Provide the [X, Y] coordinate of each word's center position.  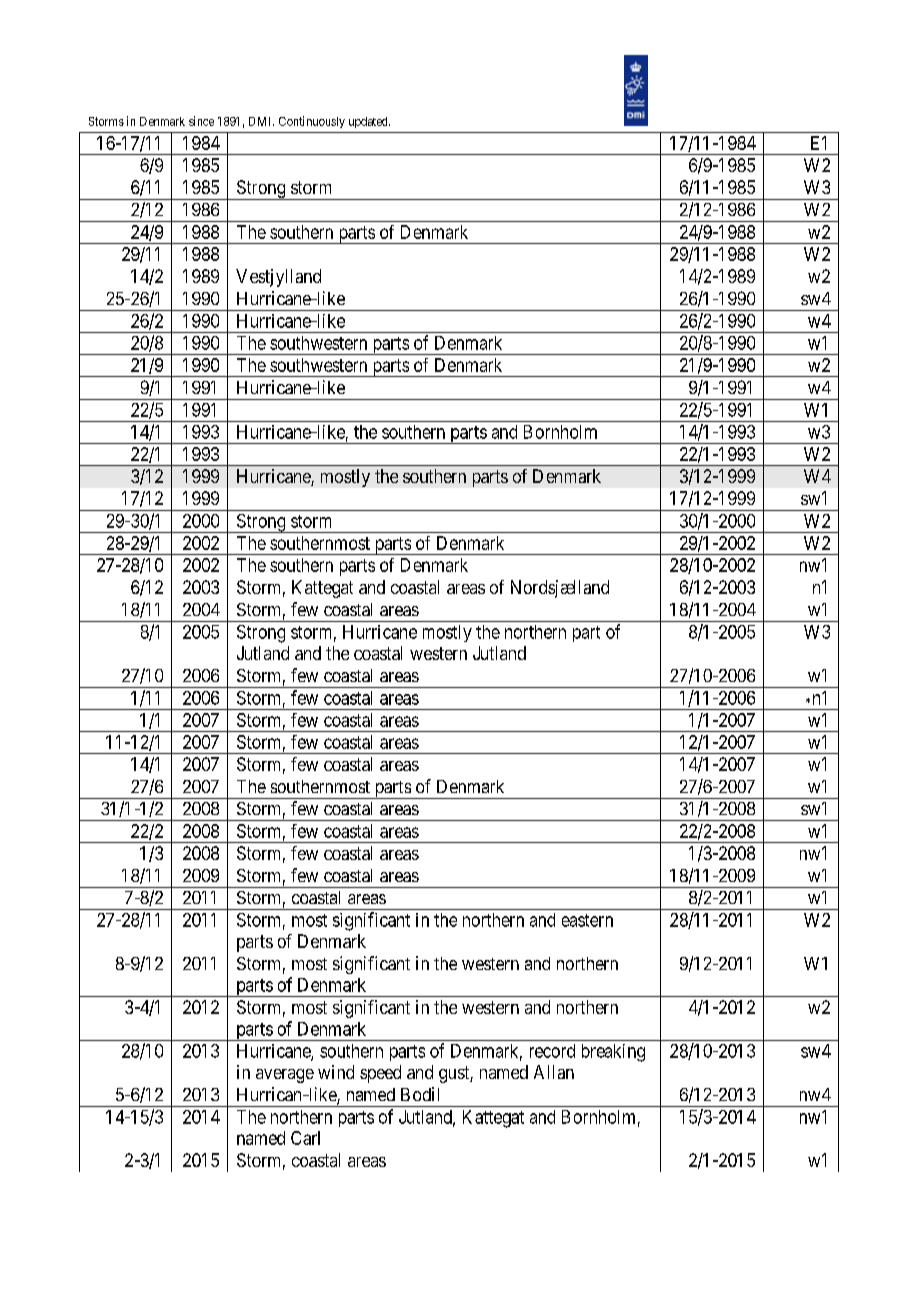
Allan [554, 1072]
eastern [587, 920]
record [552, 1051]
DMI [261, 121]
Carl [305, 1138]
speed [380, 1074]
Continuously [312, 122]
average [285, 1076]
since [201, 121]
